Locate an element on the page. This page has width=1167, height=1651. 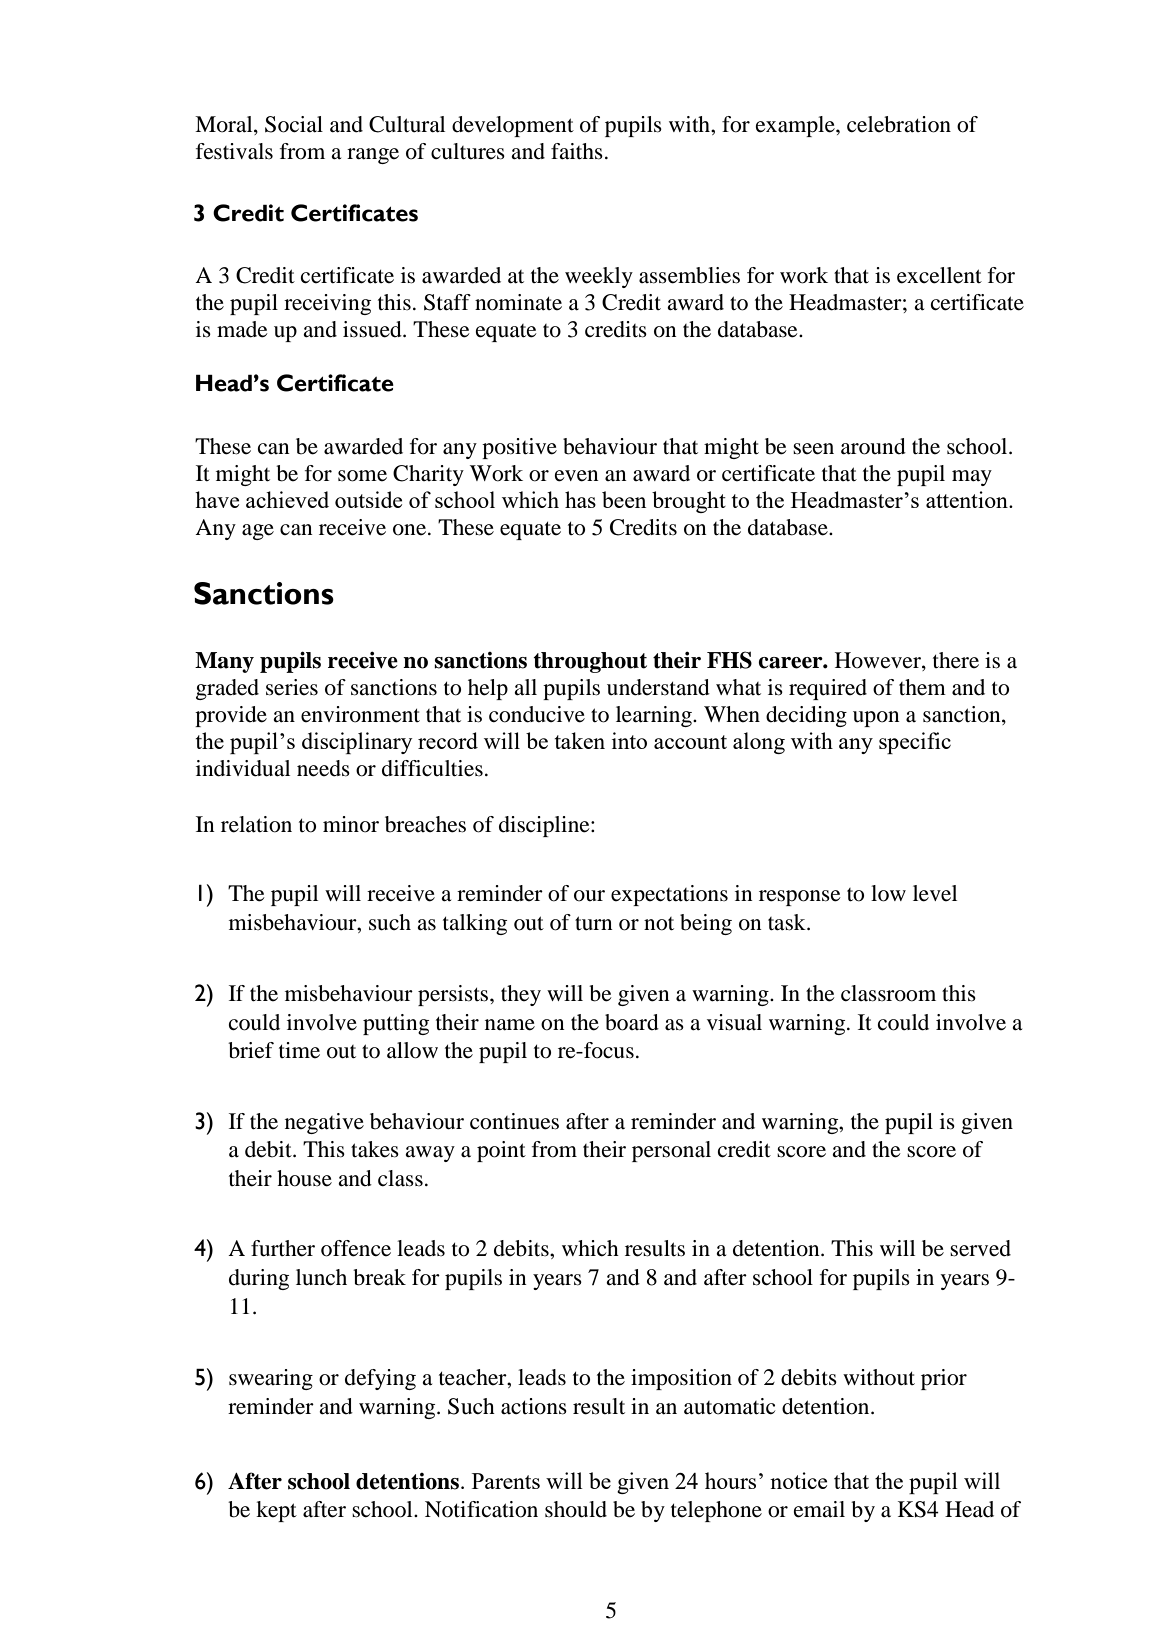
Social is located at coordinates (294, 124).
